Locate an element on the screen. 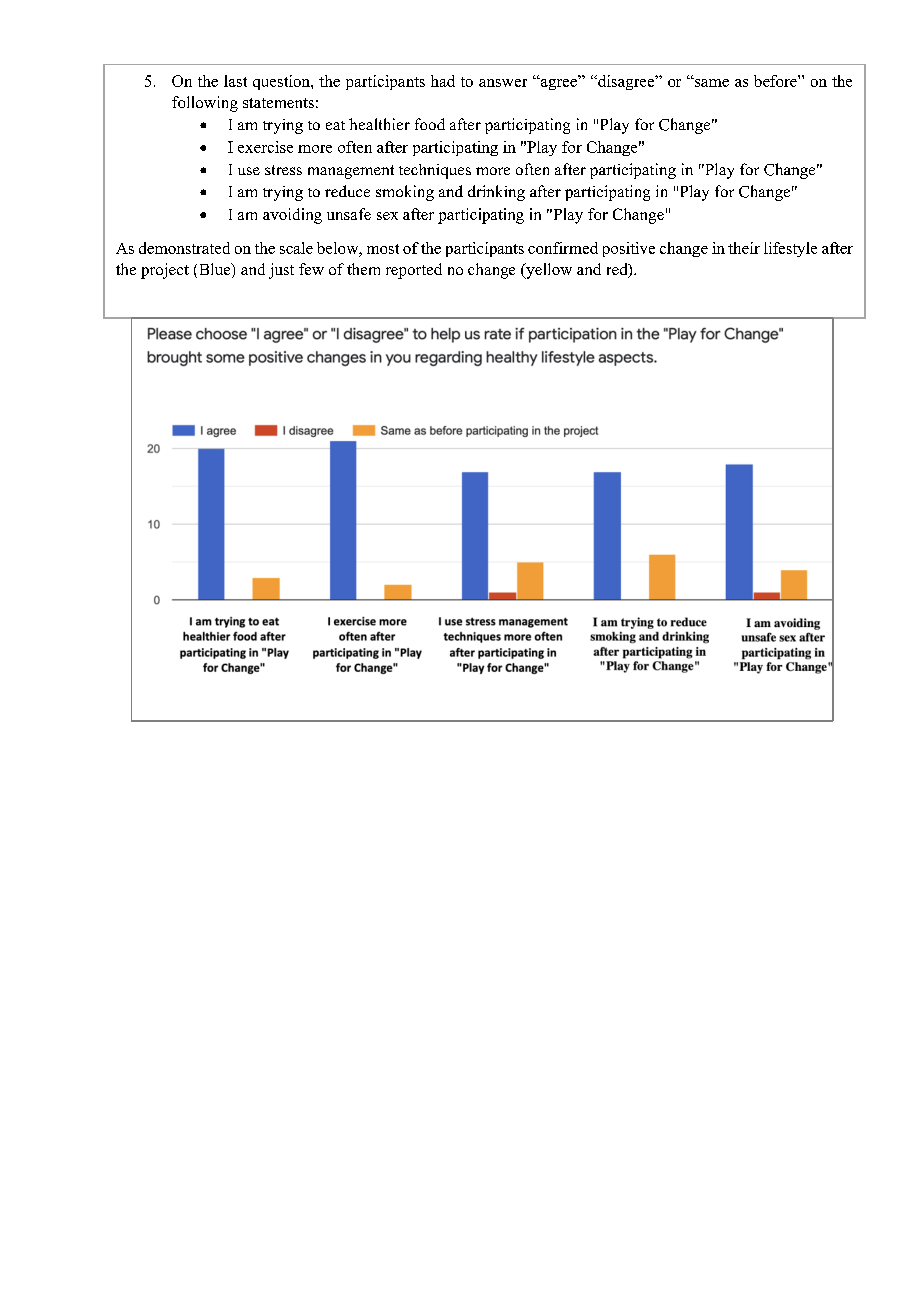 Image resolution: width=924 pixels, height=1308 pixels. techniques is located at coordinates (435, 171).
